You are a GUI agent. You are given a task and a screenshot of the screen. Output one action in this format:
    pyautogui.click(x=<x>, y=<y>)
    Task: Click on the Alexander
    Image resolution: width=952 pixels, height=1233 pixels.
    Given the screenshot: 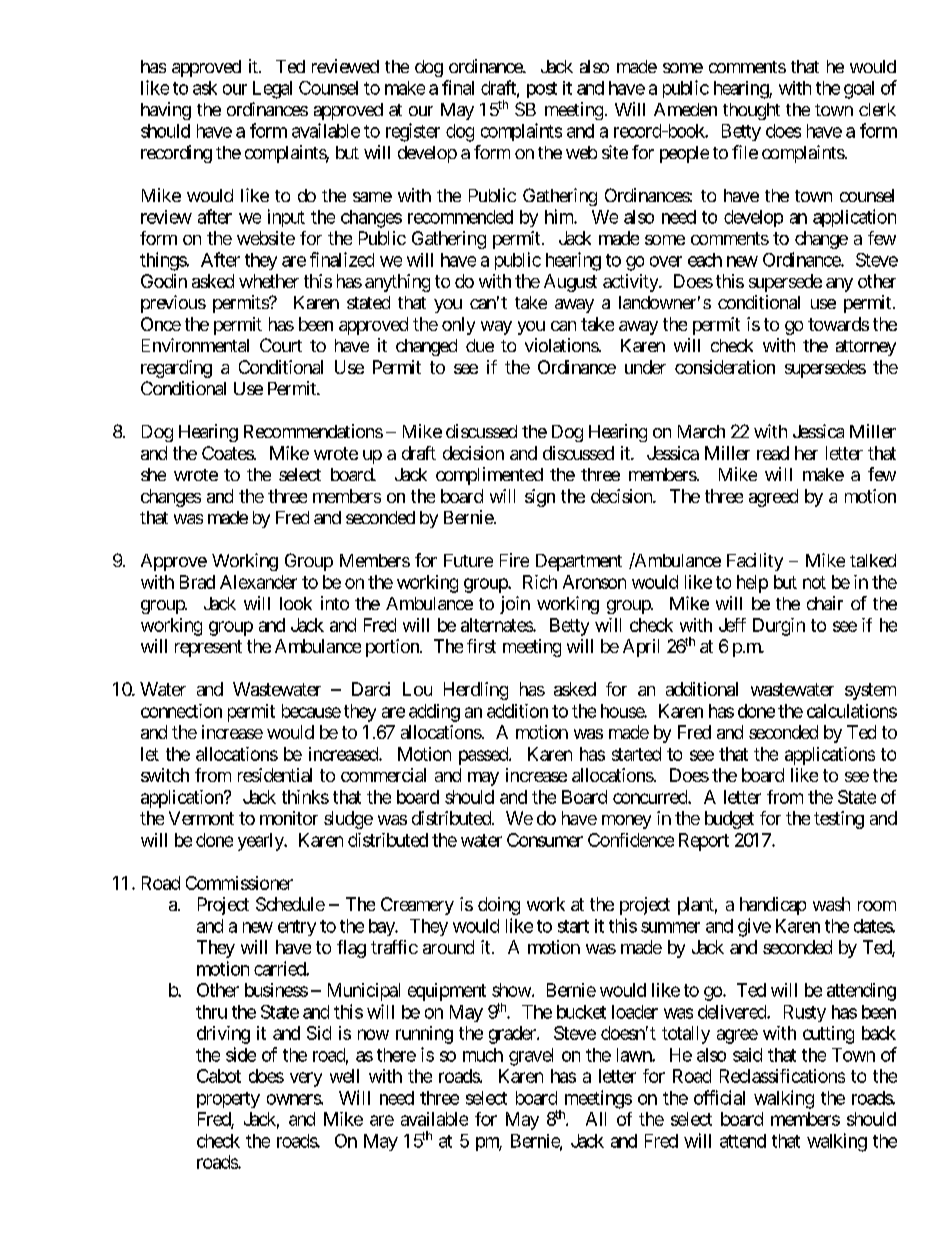 What is the action you would take?
    pyautogui.click(x=258, y=582)
